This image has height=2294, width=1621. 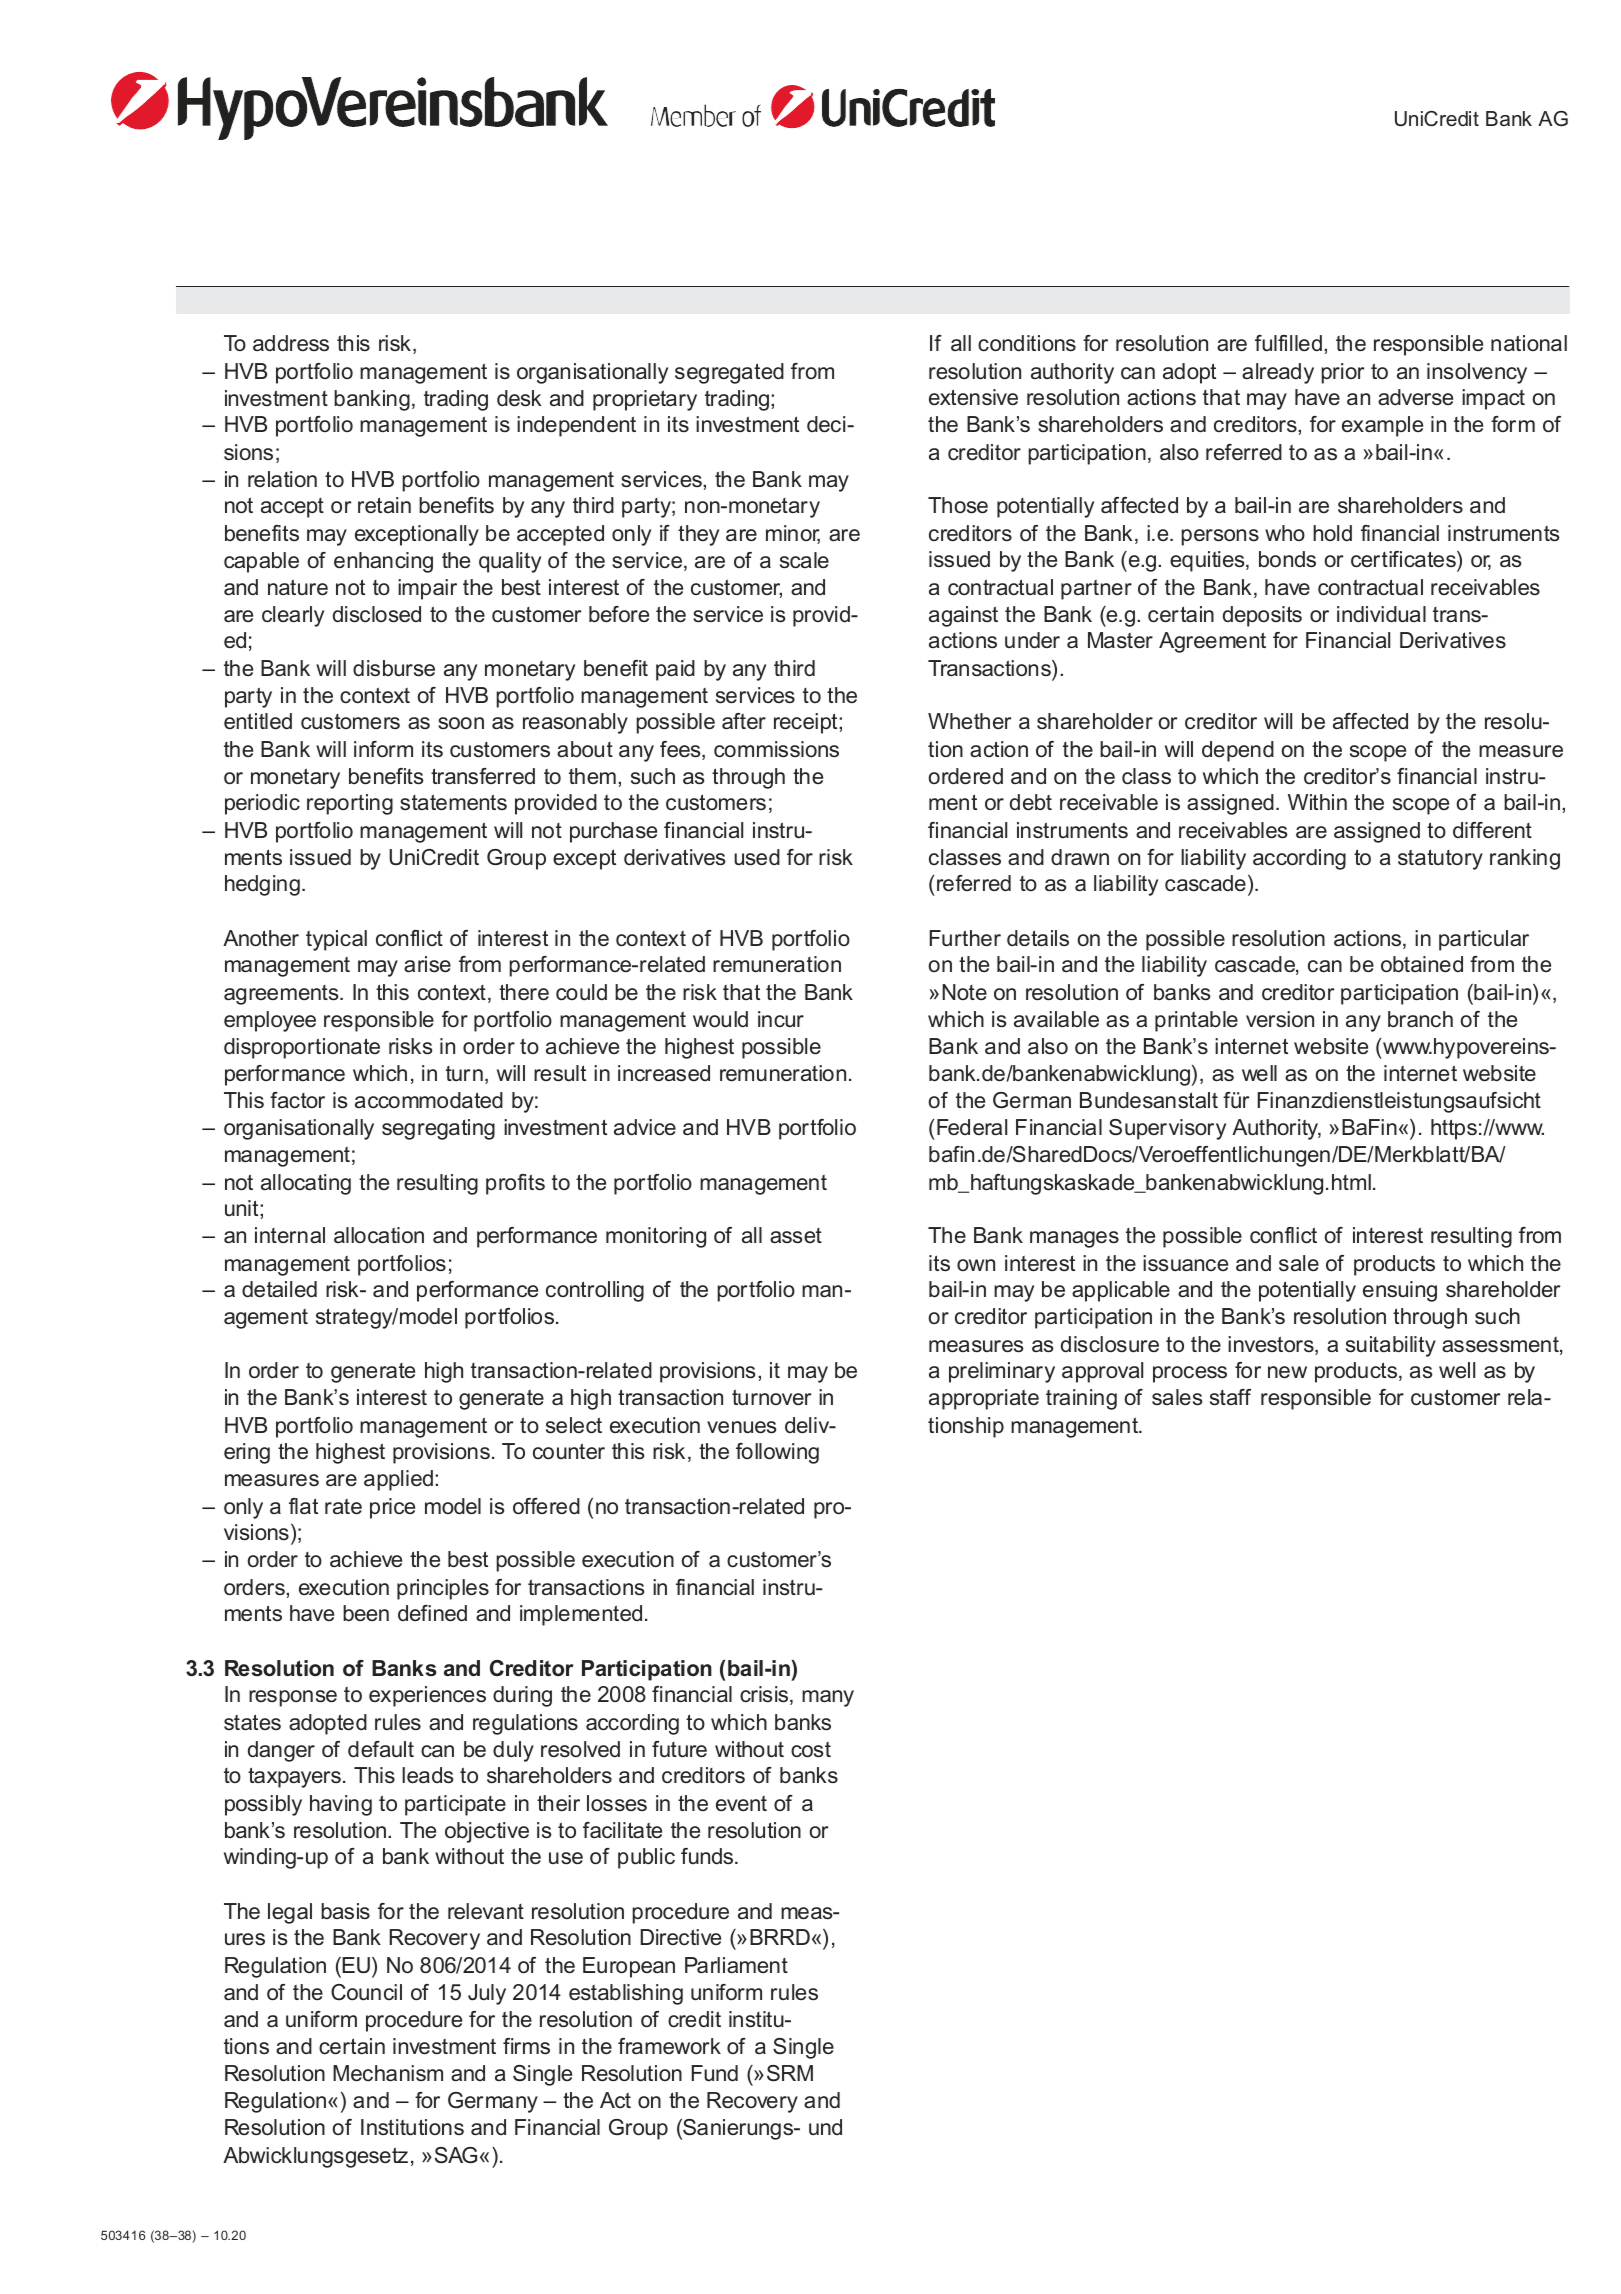 What do you see at coordinates (519, 398) in the image?
I see `desk` at bounding box center [519, 398].
